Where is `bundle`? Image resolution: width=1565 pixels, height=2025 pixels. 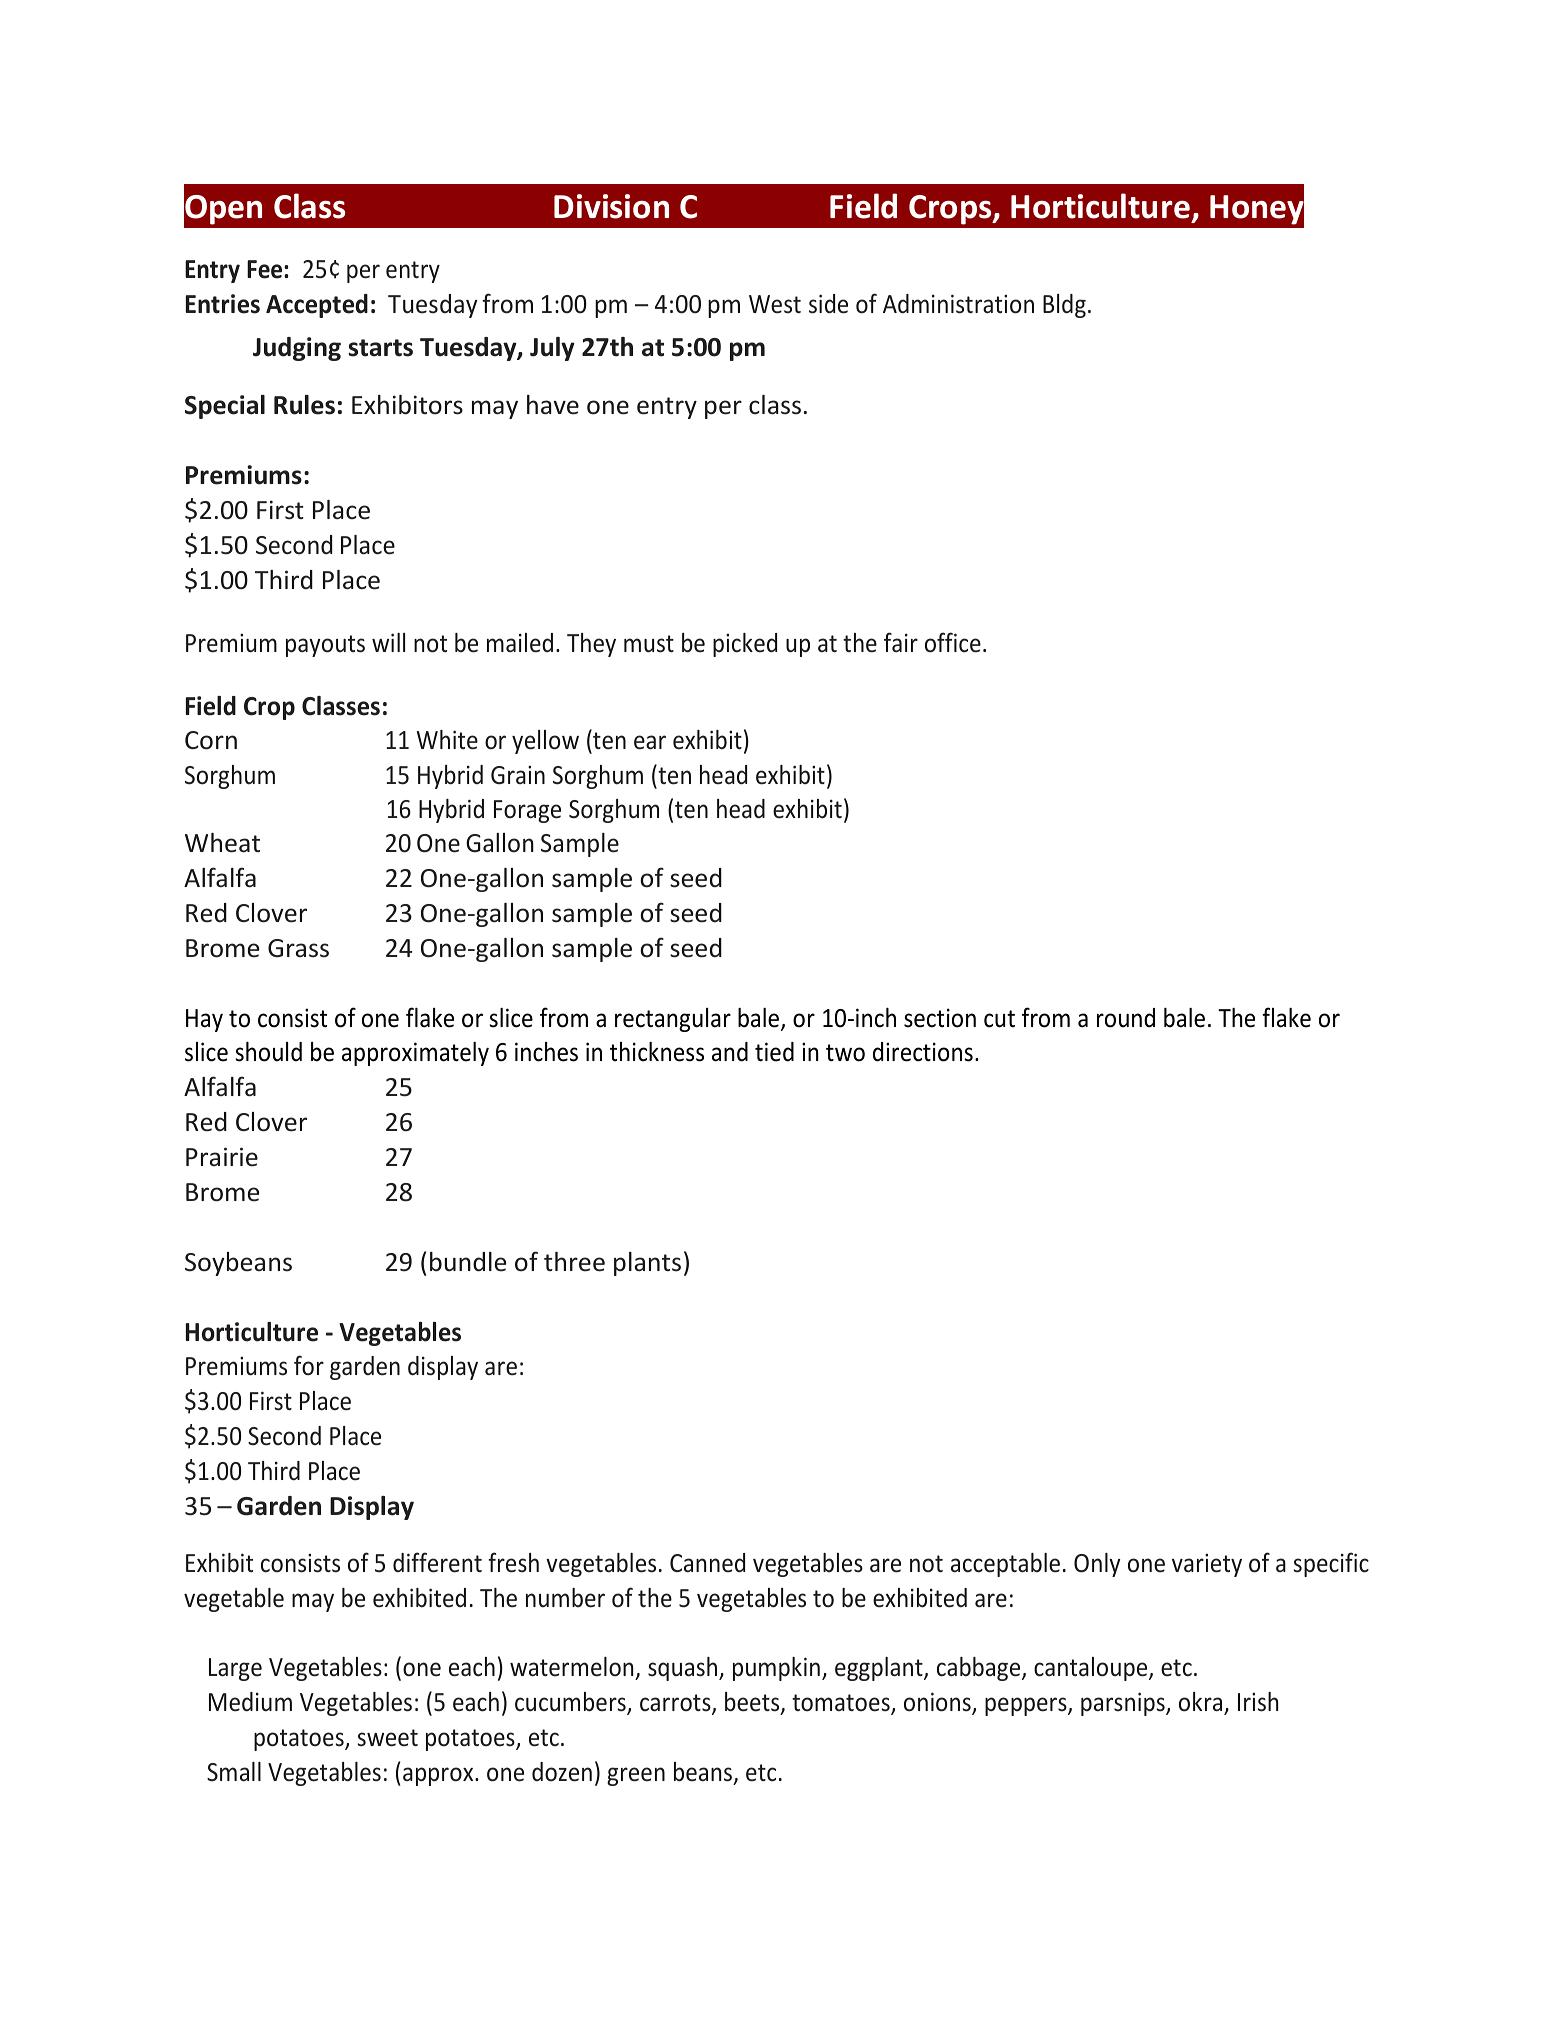
bundle is located at coordinates (468, 1262).
